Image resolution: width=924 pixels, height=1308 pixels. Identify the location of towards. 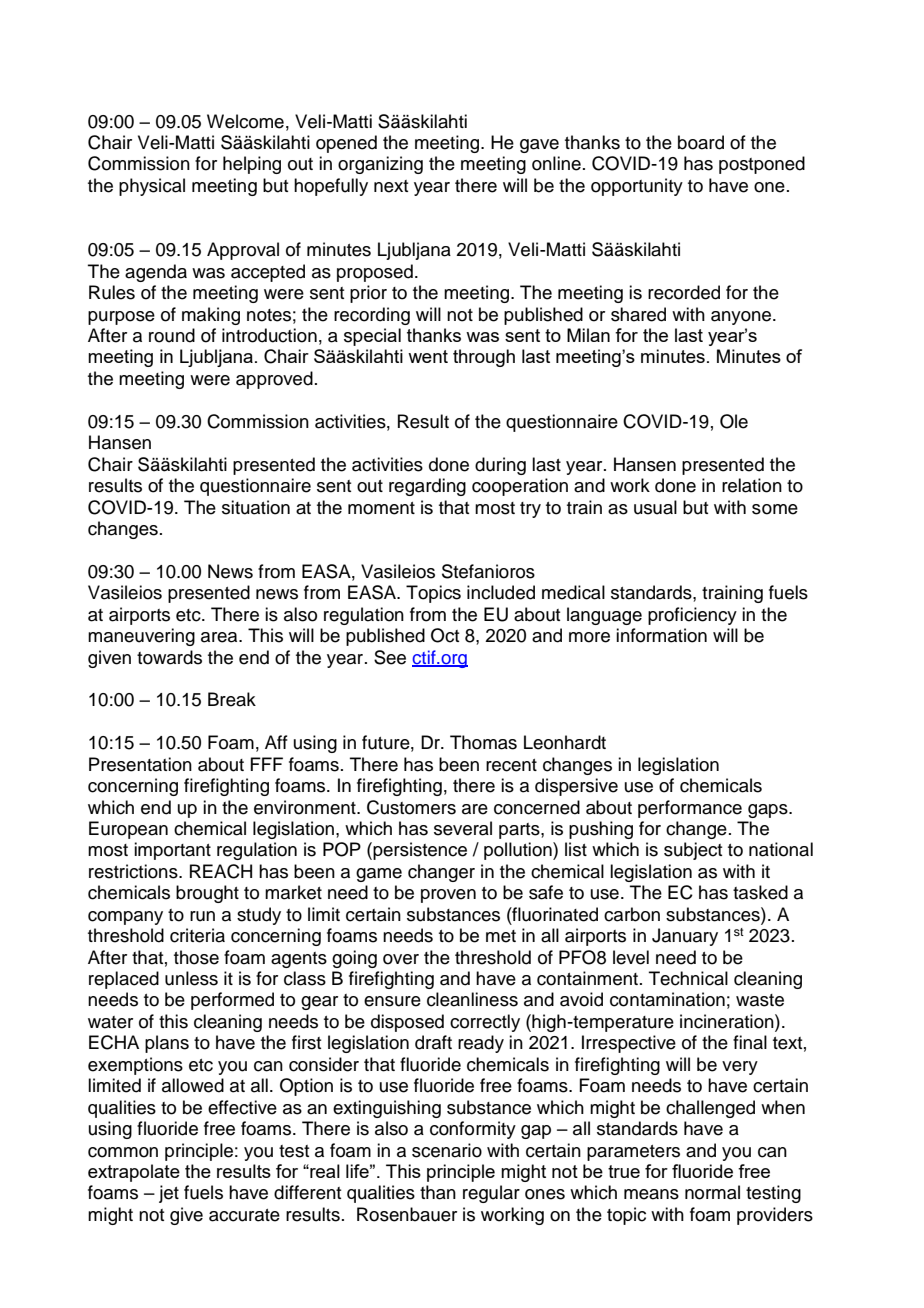
(169, 657).
